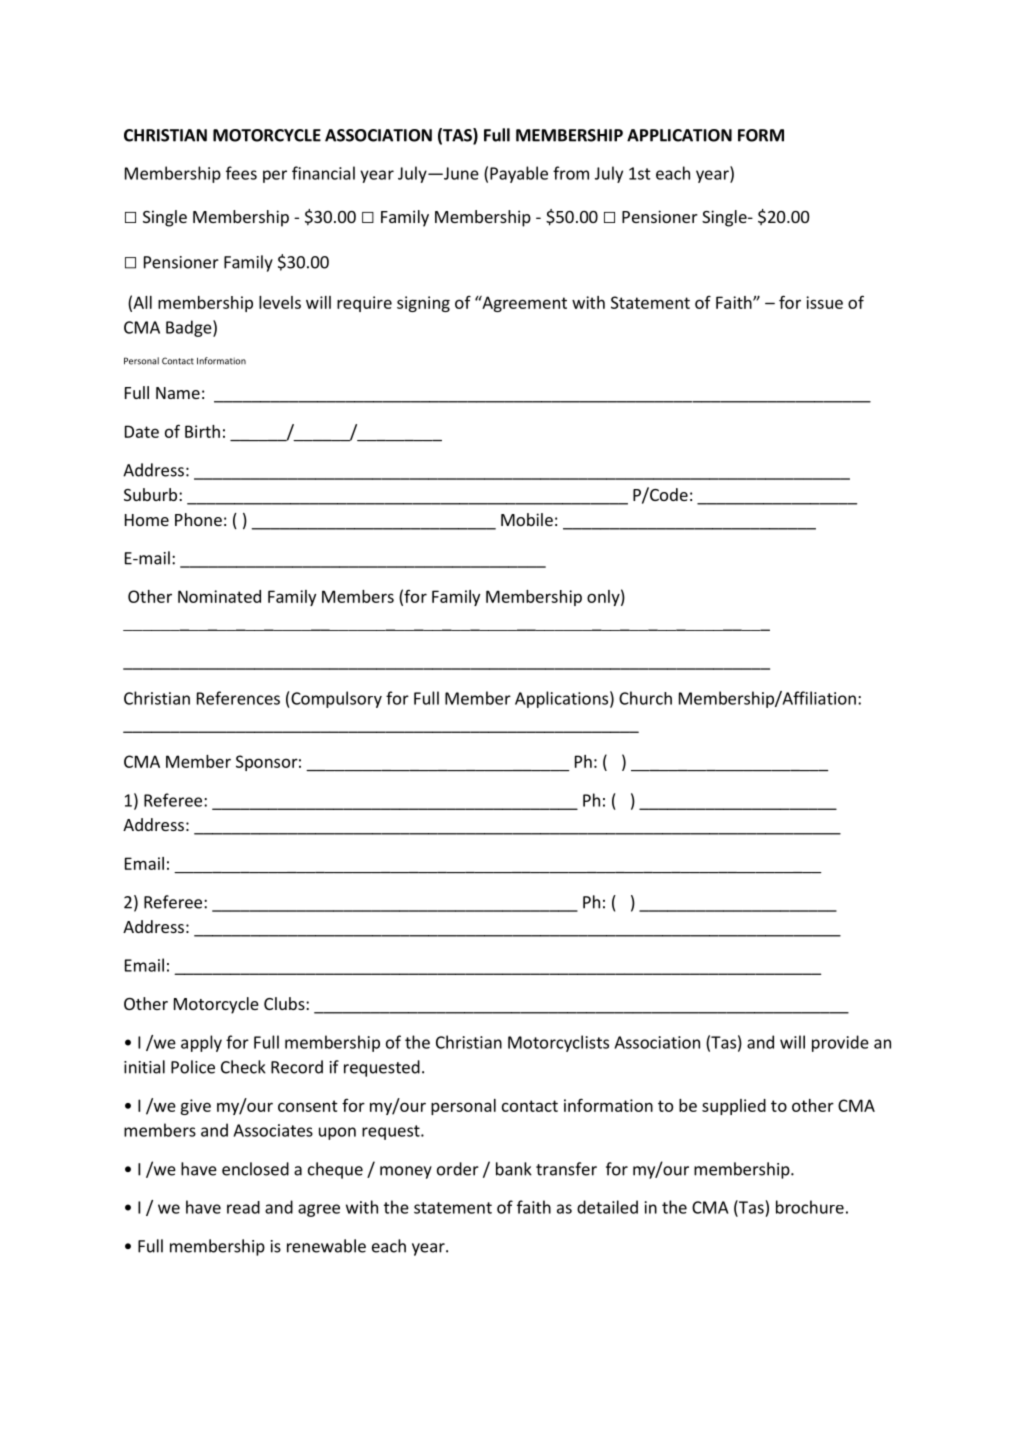 This screenshot has height=1441, width=1019. I want to click on read, so click(243, 1207).
